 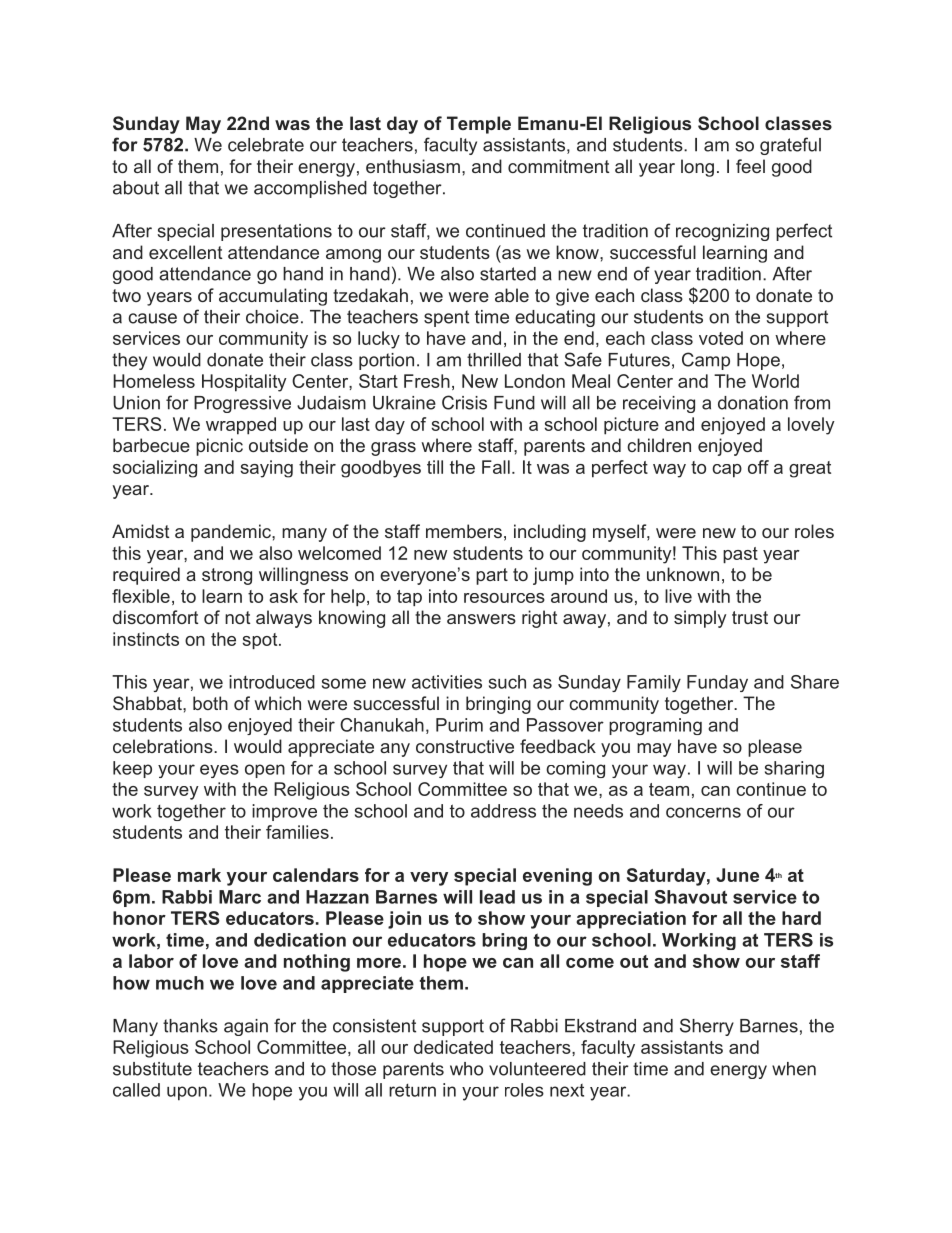 What do you see at coordinates (266, 145) in the screenshot?
I see `celebrate` at bounding box center [266, 145].
